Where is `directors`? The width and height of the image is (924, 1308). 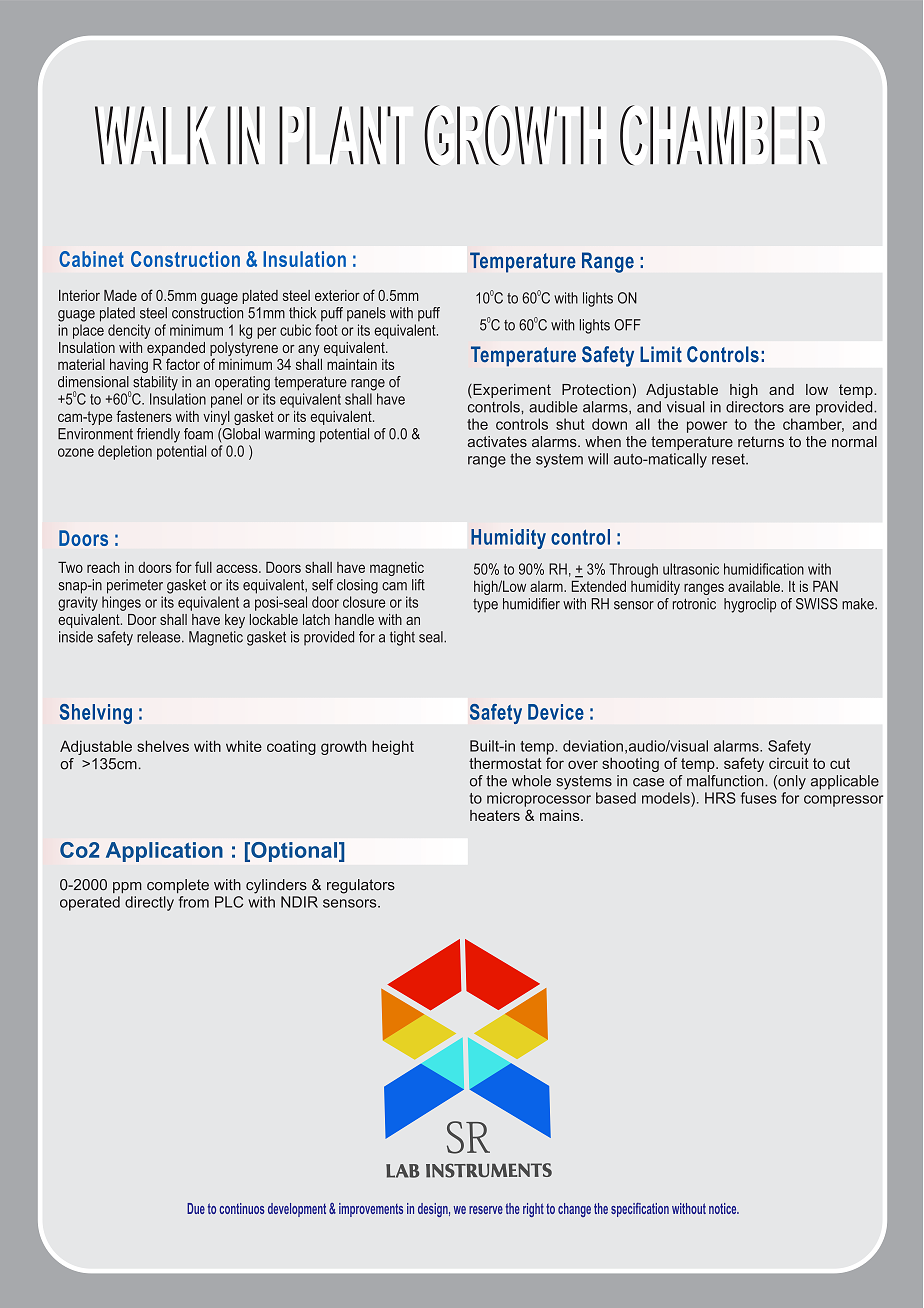 directors is located at coordinates (755, 407).
